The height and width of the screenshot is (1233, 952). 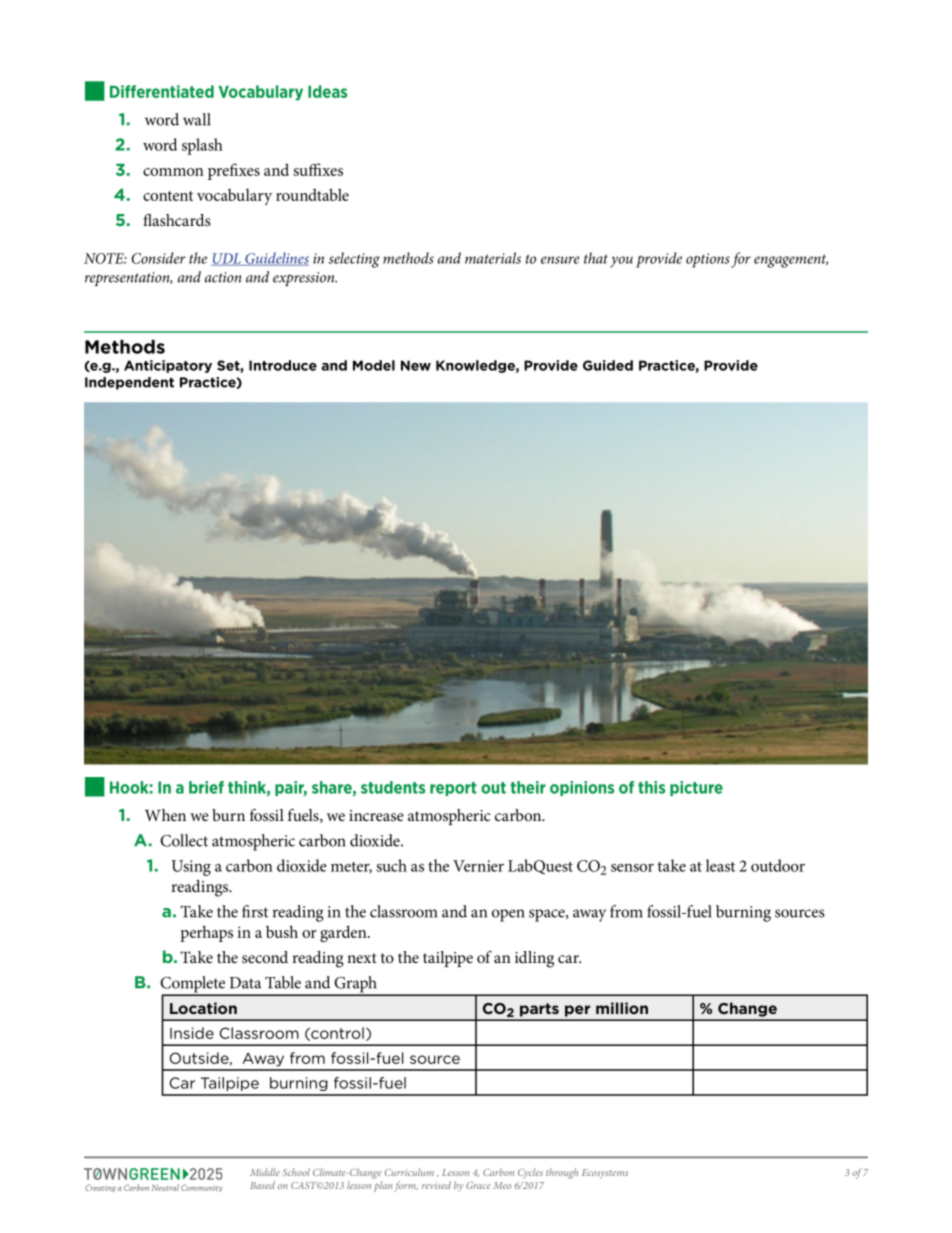 What do you see at coordinates (453, 789) in the screenshot?
I see `report` at bounding box center [453, 789].
